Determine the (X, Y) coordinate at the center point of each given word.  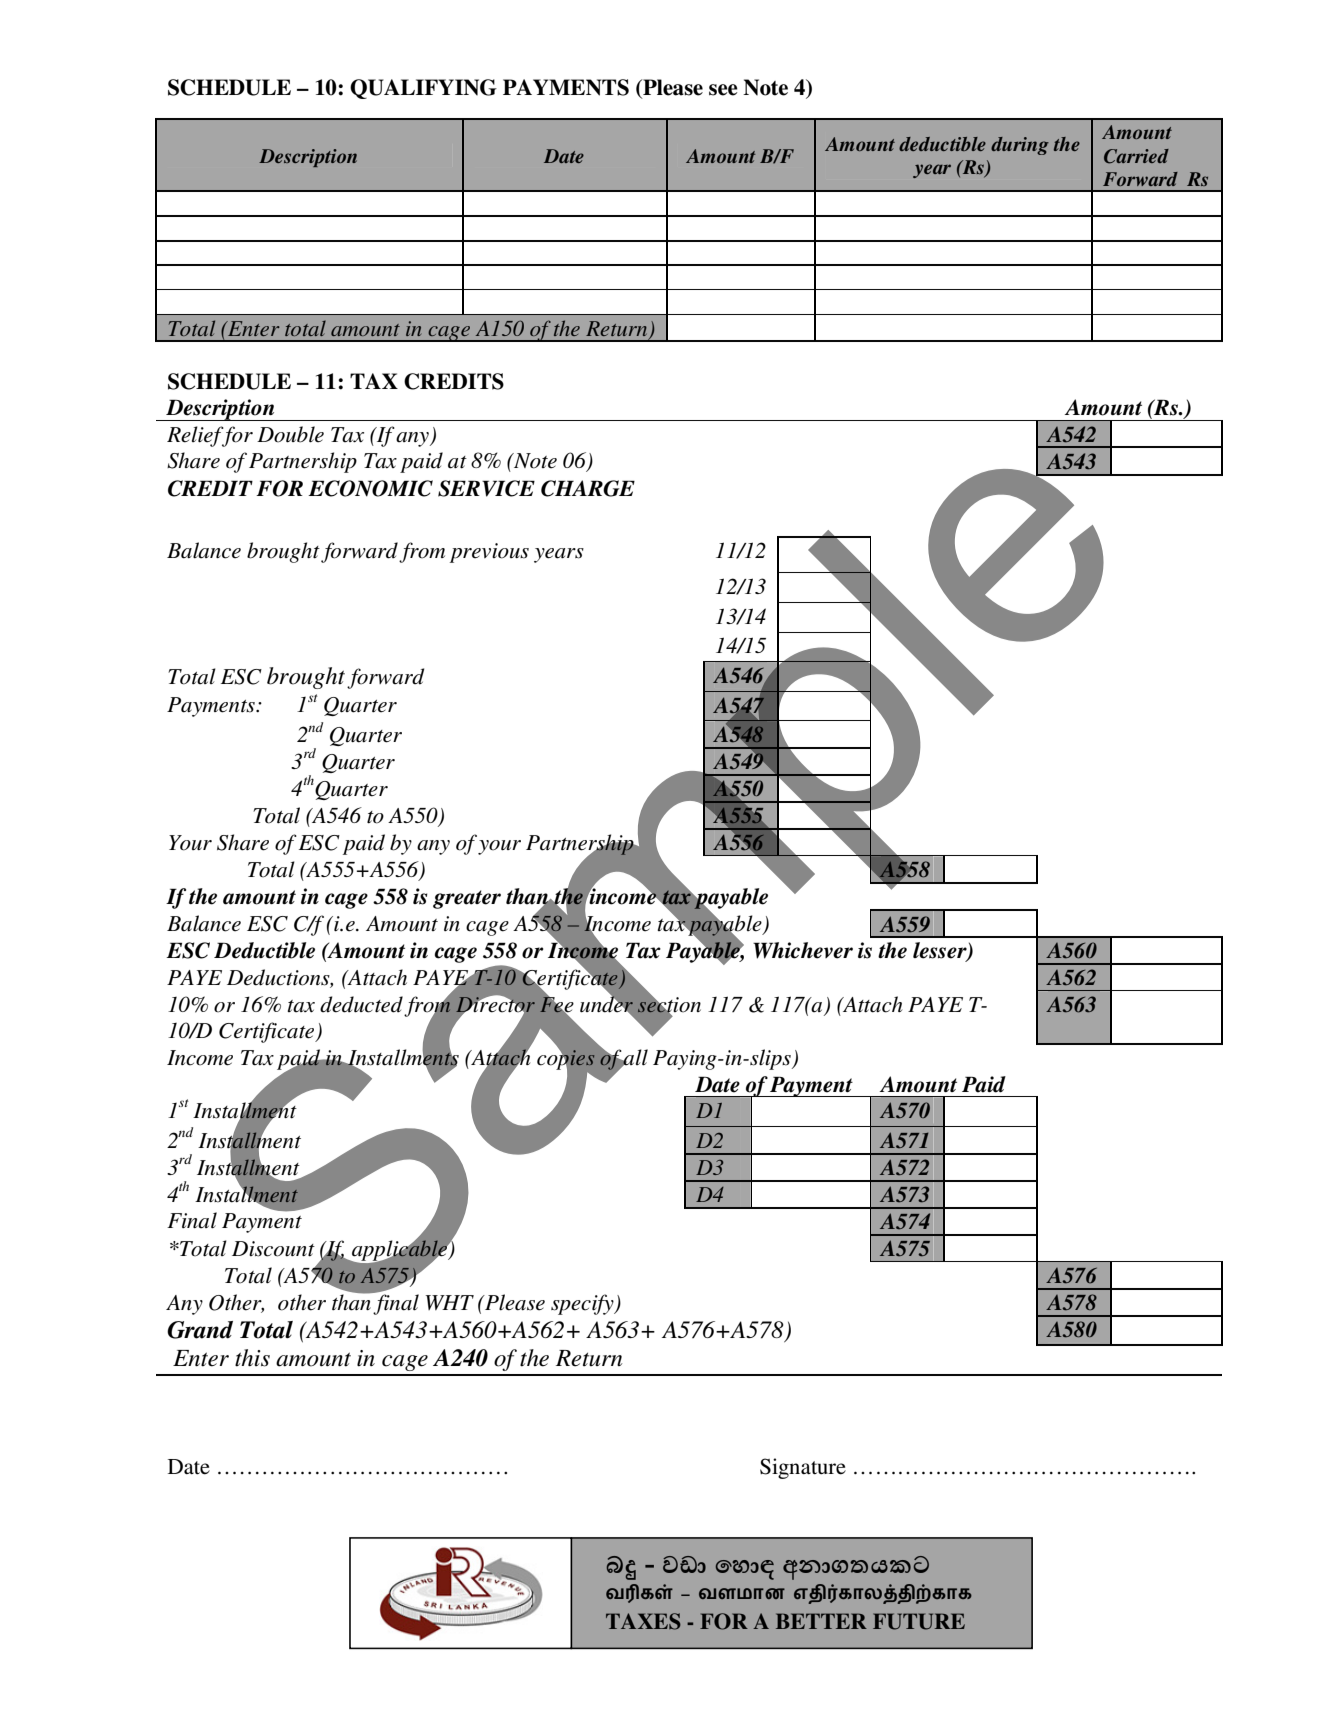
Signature (803, 1468)
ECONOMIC (370, 488)
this (252, 1358)
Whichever (803, 950)
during (1020, 146)
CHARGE (588, 488)
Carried (1136, 156)
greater (467, 899)
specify (583, 1304)
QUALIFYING (423, 89)
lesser (941, 951)
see (723, 90)
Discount (273, 1249)
